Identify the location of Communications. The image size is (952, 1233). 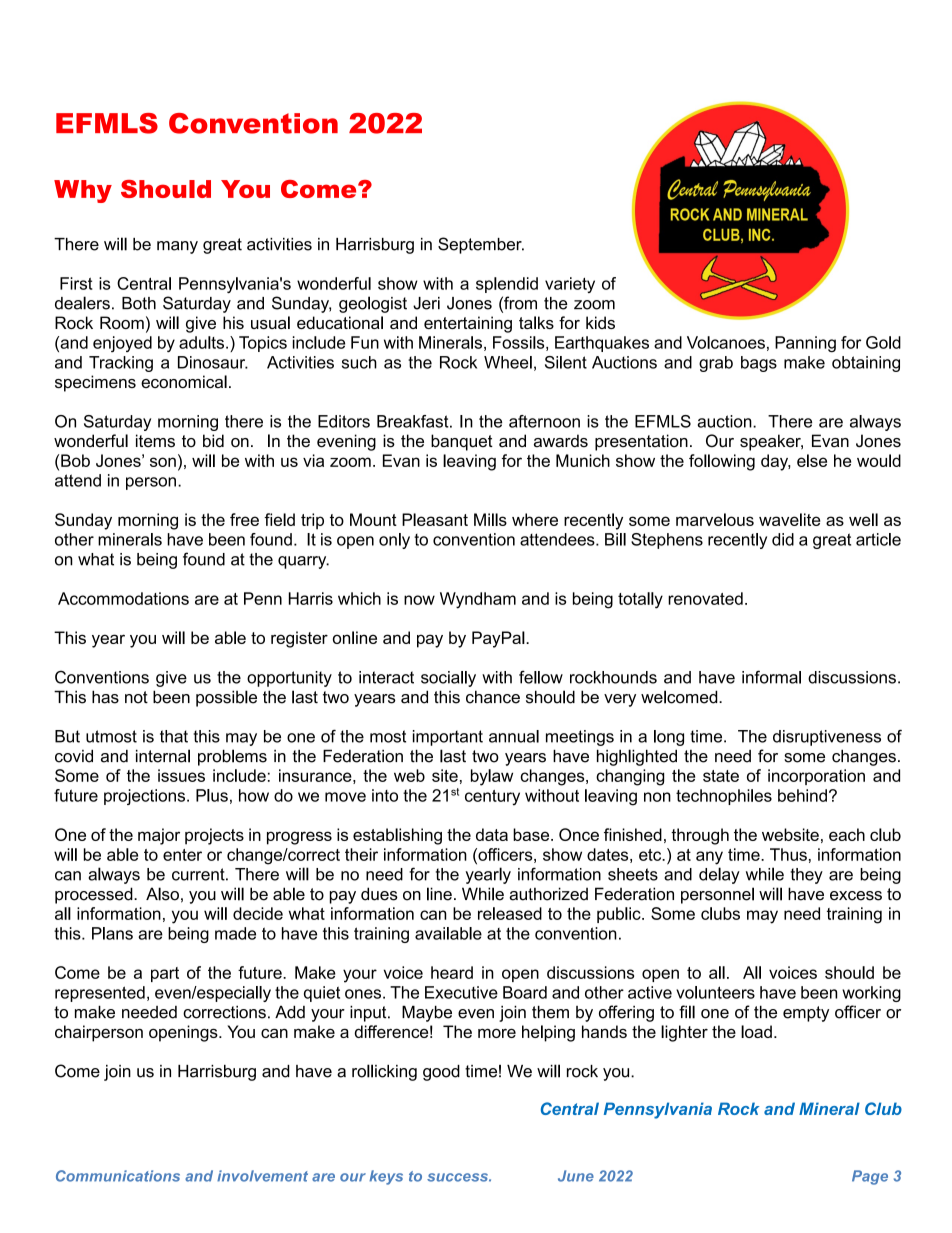
(118, 1176).
